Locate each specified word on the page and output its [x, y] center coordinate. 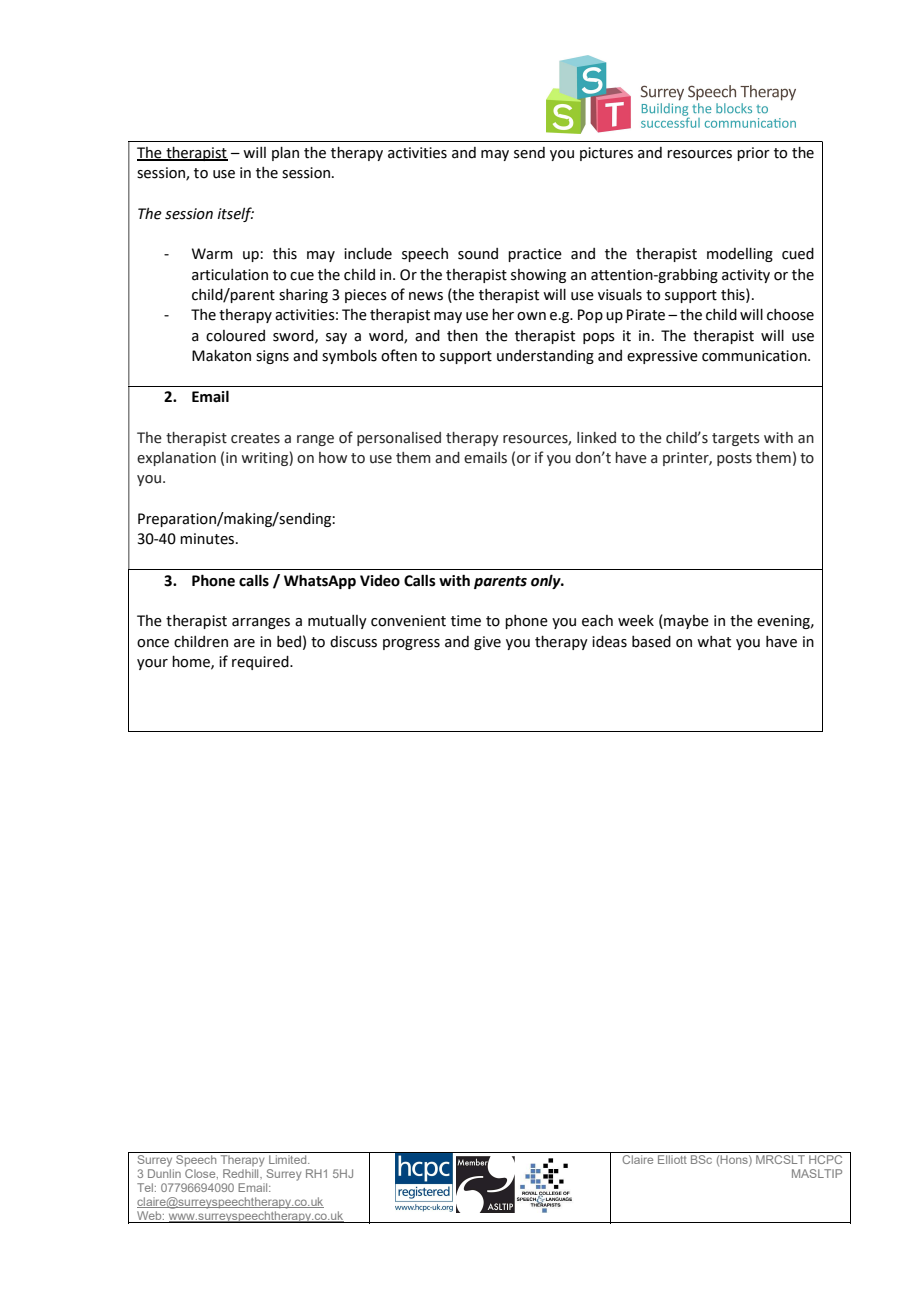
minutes [207, 539]
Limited [289, 1159]
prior [753, 154]
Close [201, 1174]
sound [478, 254]
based [651, 642]
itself [236, 214]
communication [755, 356]
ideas [609, 642]
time [466, 621]
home [192, 662]
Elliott [672, 1159]
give [487, 643]
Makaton [221, 356]
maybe [685, 622]
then [462, 336]
